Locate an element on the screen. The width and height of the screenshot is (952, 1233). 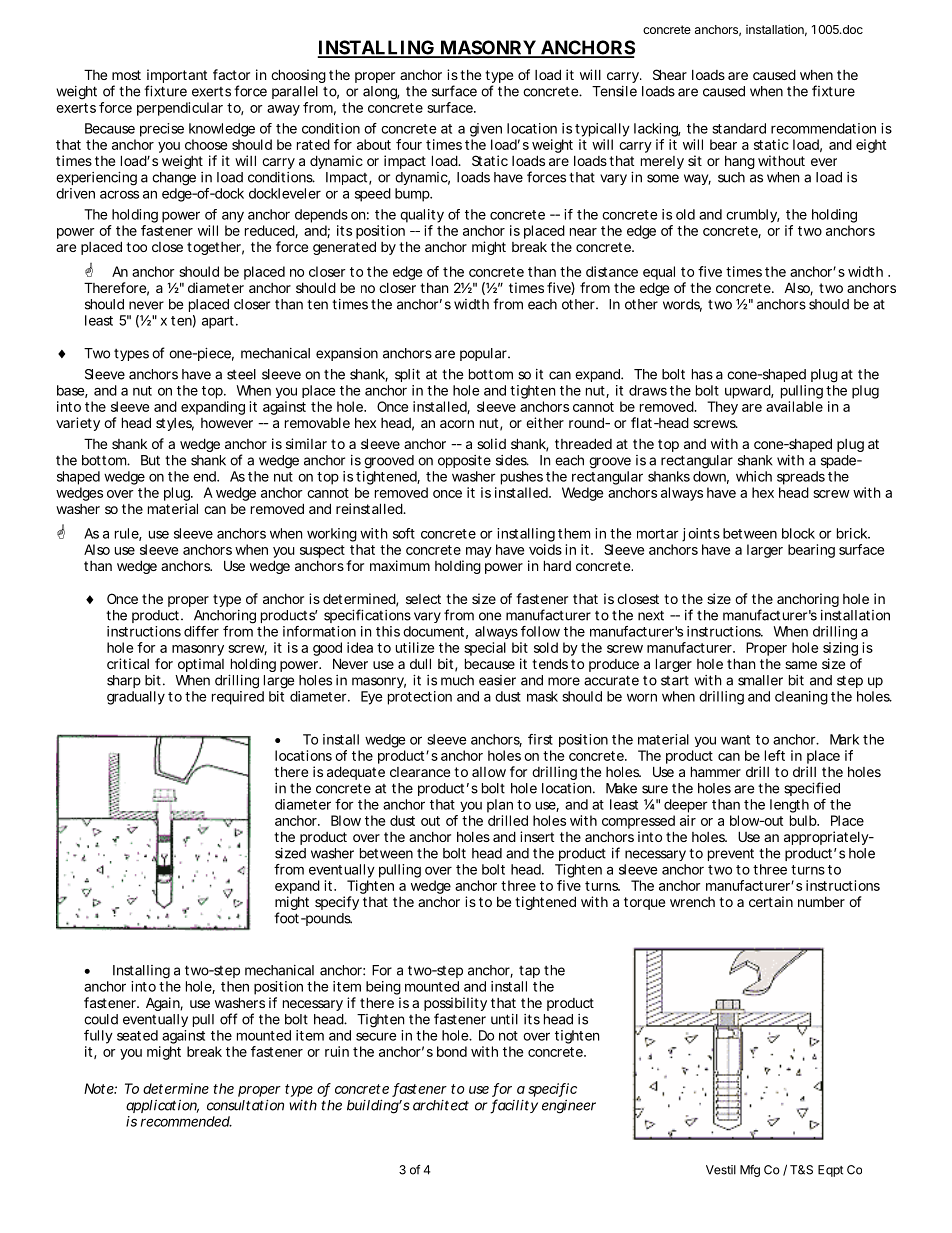
recommended is located at coordinates (186, 1121).
